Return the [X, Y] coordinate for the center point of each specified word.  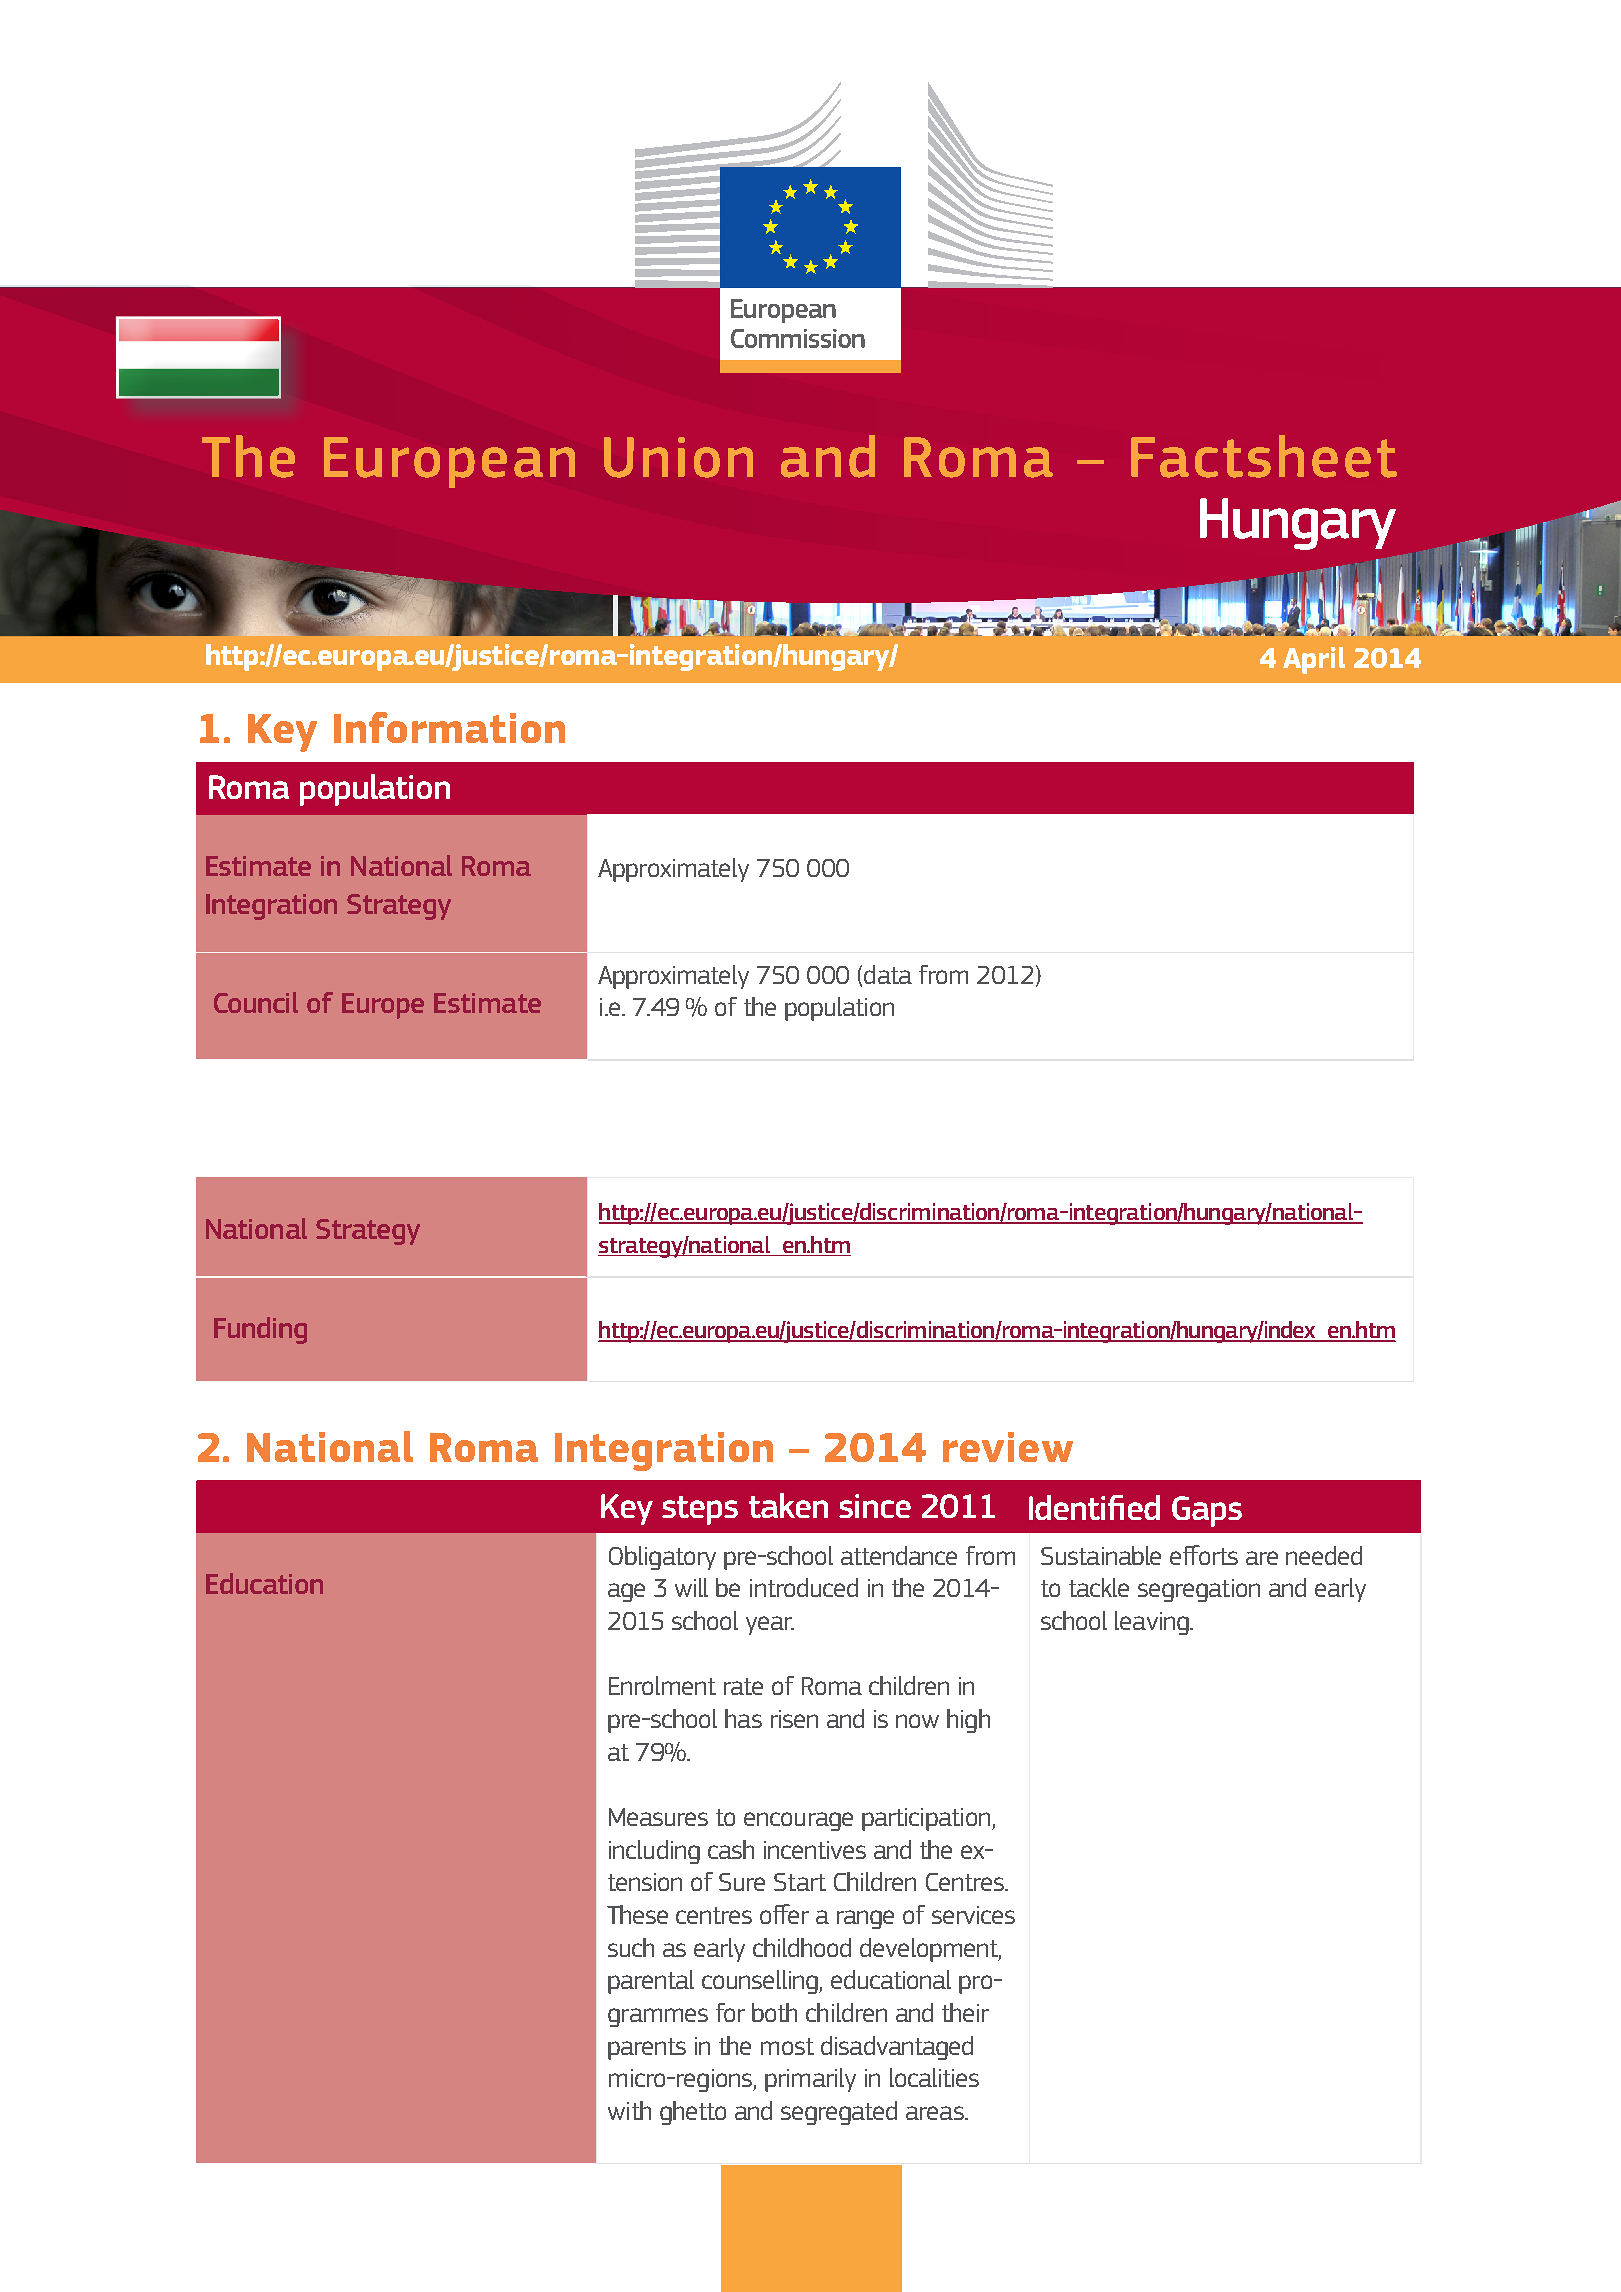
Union [678, 457]
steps [700, 1510]
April [1314, 660]
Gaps [1207, 1511]
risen [794, 1719]
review [1008, 1447]
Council [256, 1002]
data [888, 974]
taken [788, 1505]
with [629, 2110]
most [787, 2046]
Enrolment [662, 1685]
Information [449, 727]
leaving [1153, 1623]
